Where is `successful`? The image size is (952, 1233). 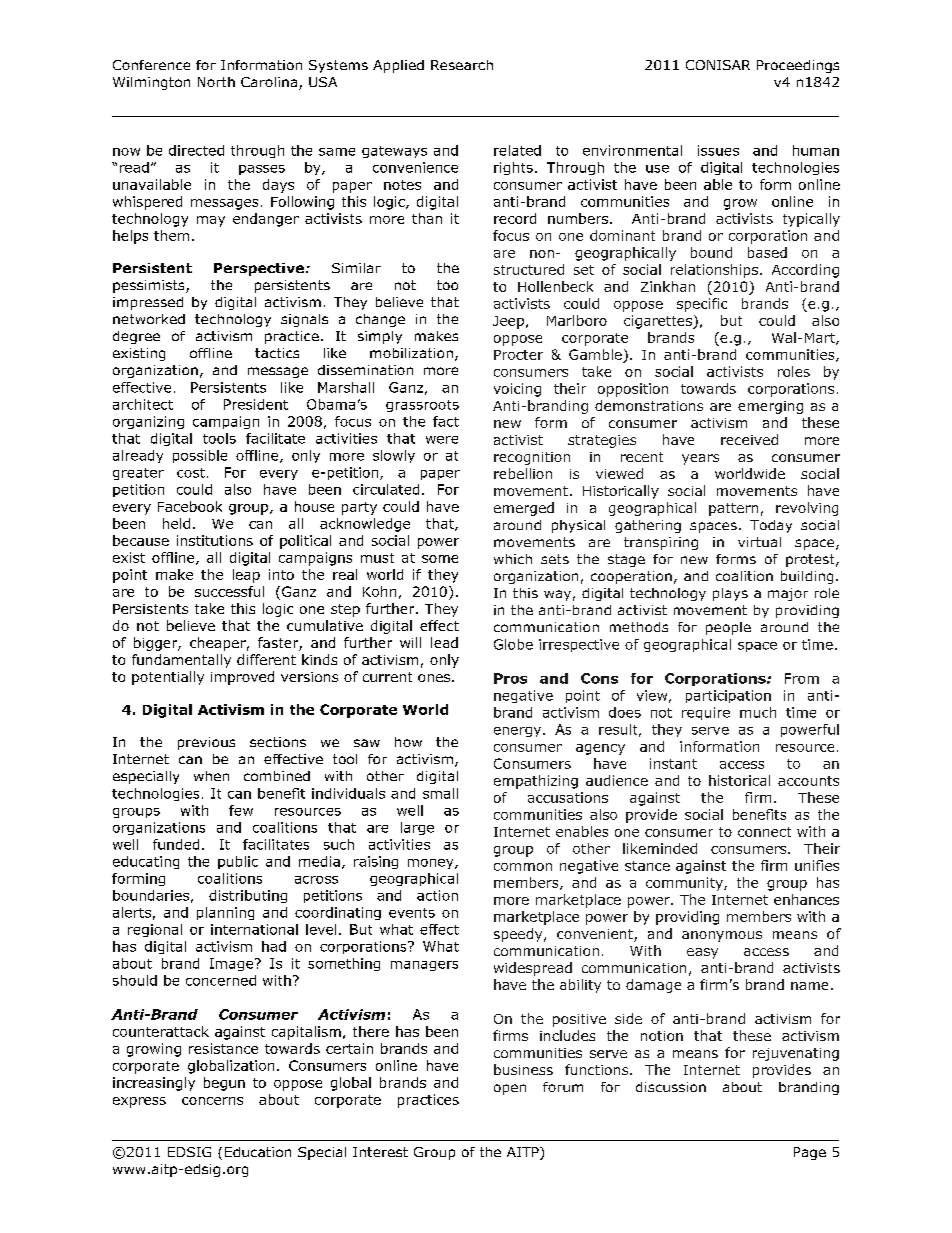
successful is located at coordinates (229, 591).
